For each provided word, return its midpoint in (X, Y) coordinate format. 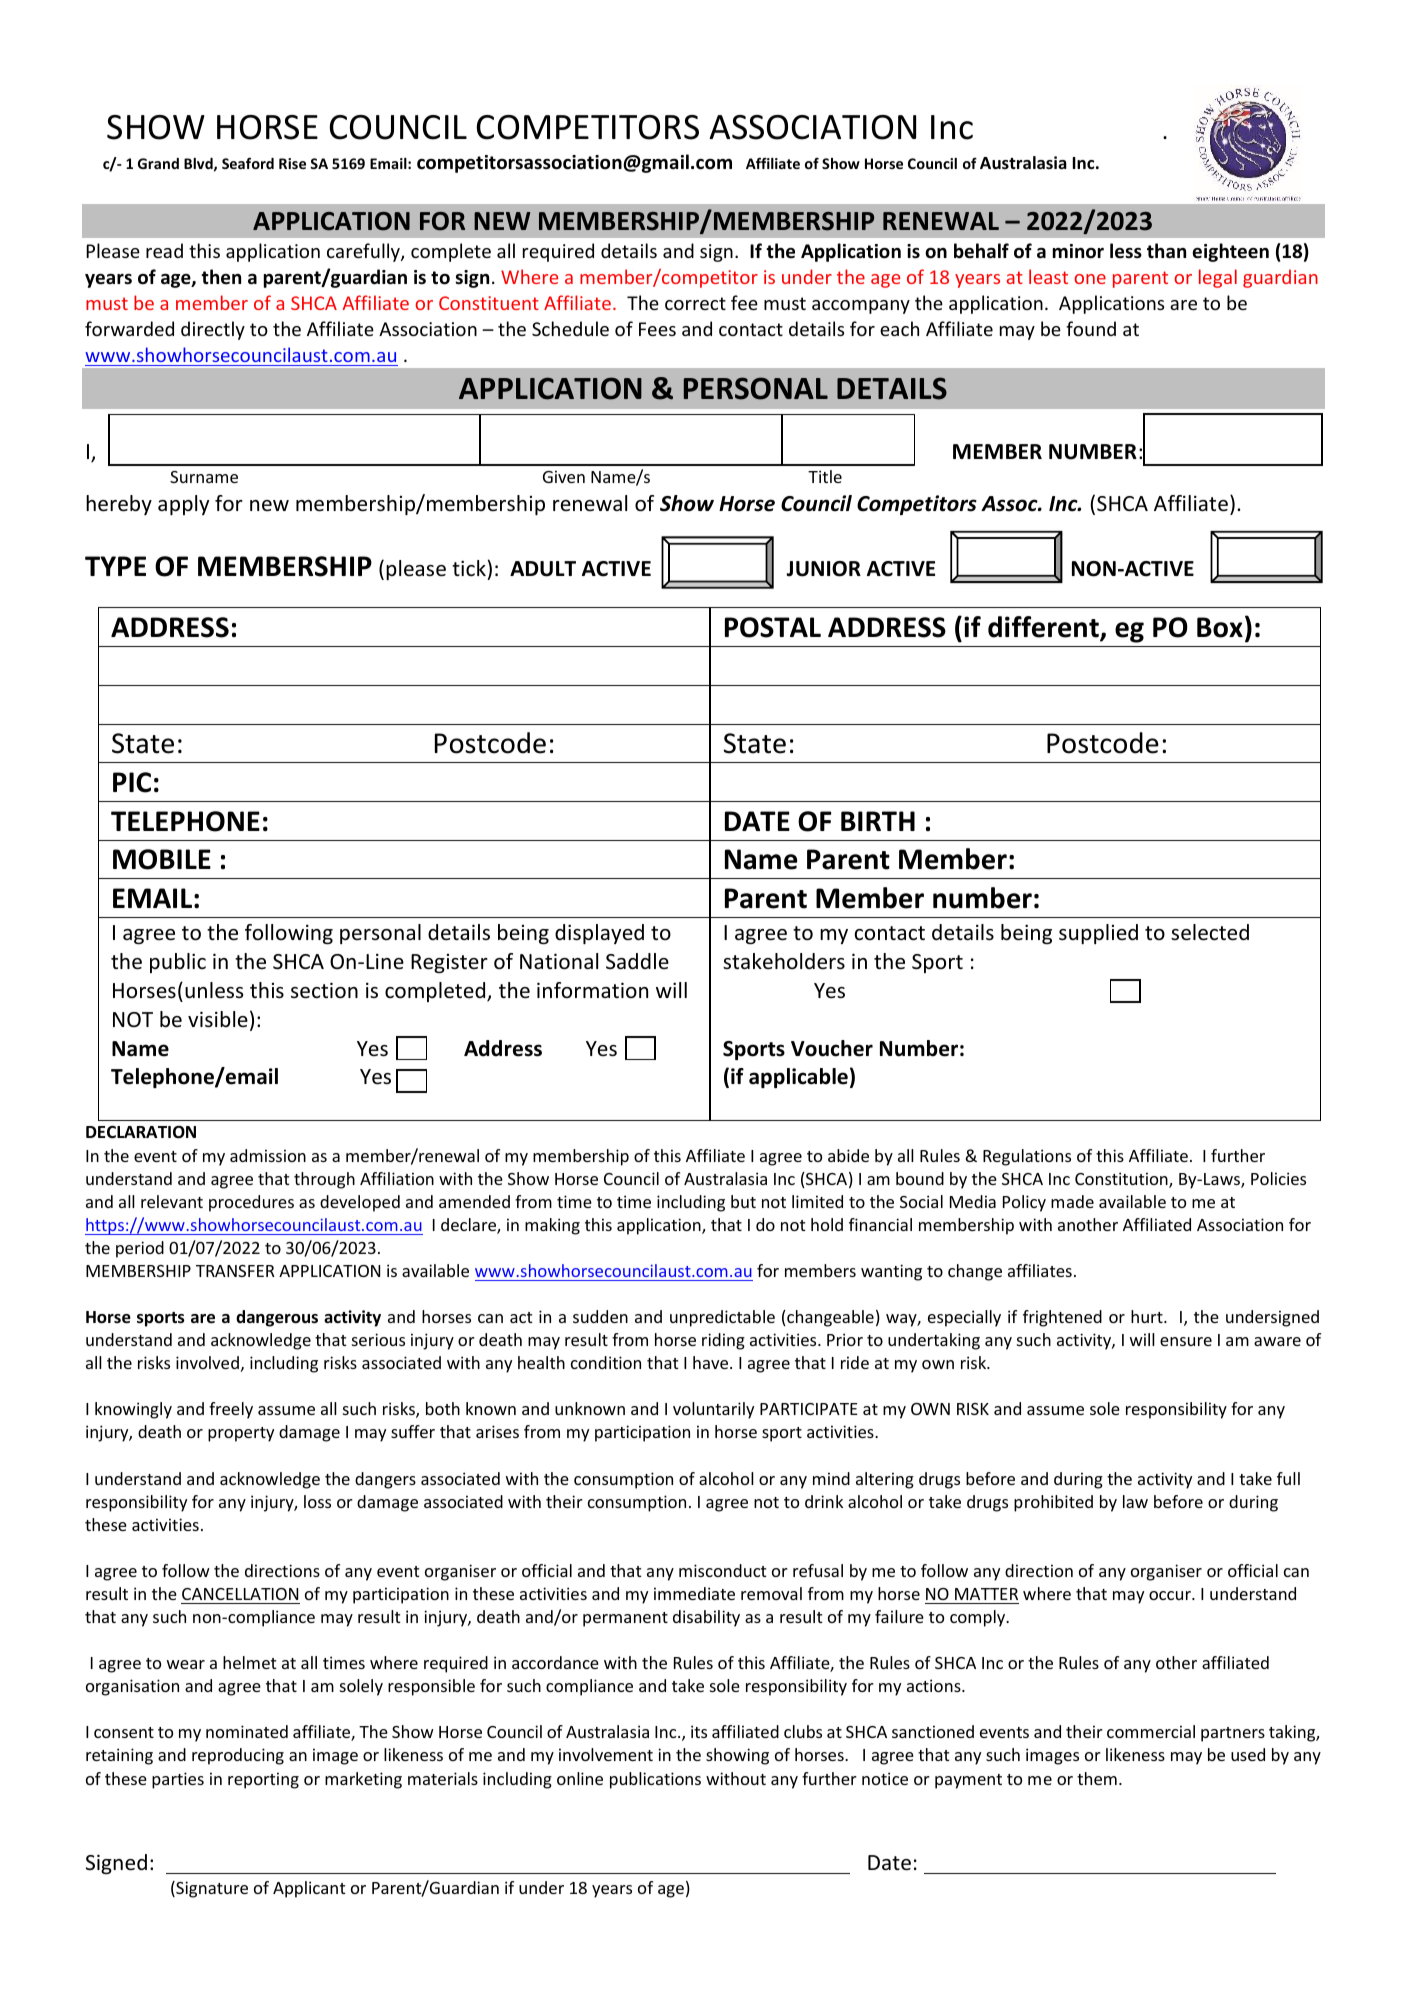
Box (1220, 627)
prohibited (1053, 1503)
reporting (263, 1780)
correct (695, 303)
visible (218, 1019)
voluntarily (713, 1410)
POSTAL (773, 627)
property (241, 1434)
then (221, 277)
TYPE (115, 566)
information (592, 990)
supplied (1098, 934)
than (1166, 251)
